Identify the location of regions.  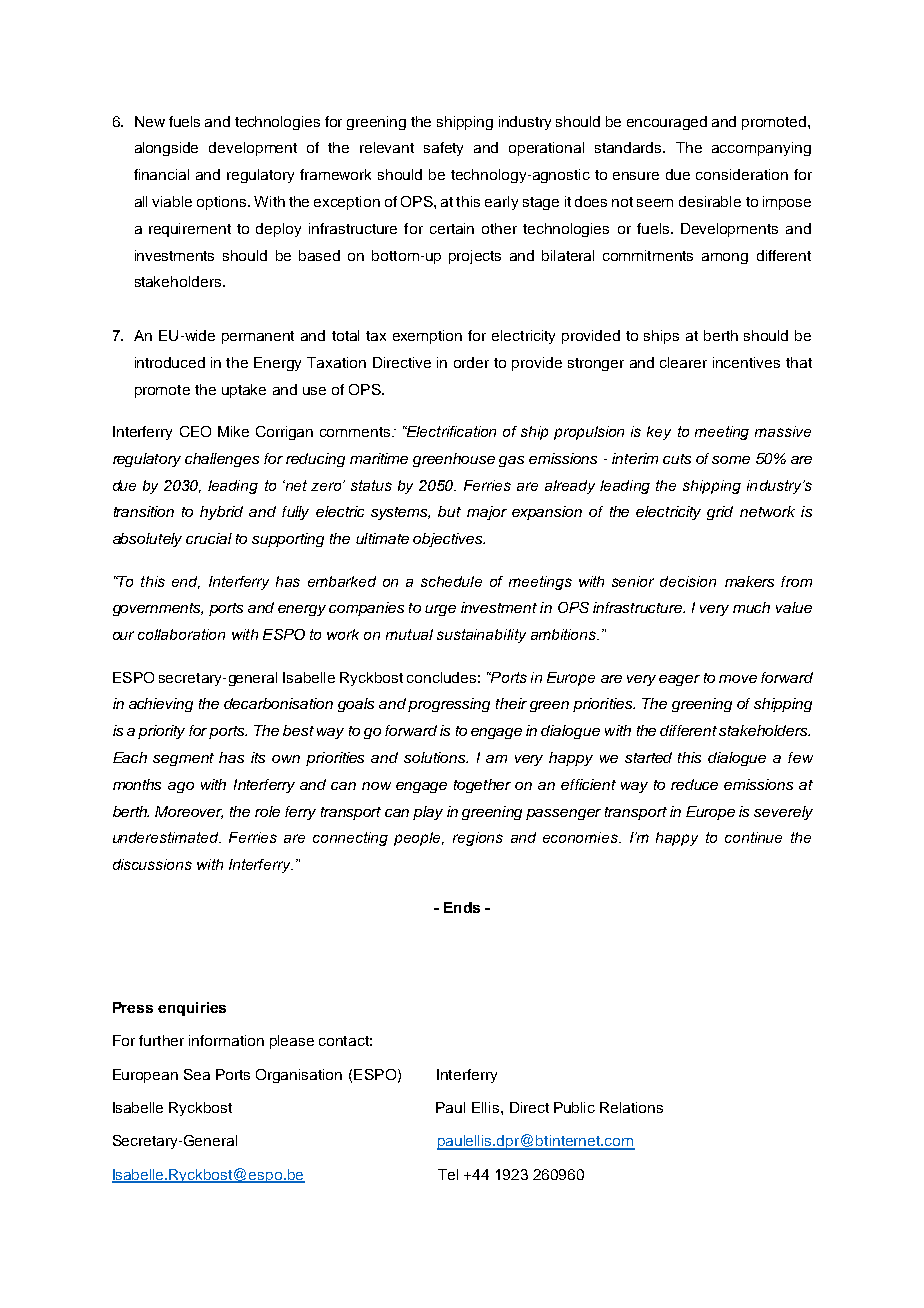
(478, 839).
